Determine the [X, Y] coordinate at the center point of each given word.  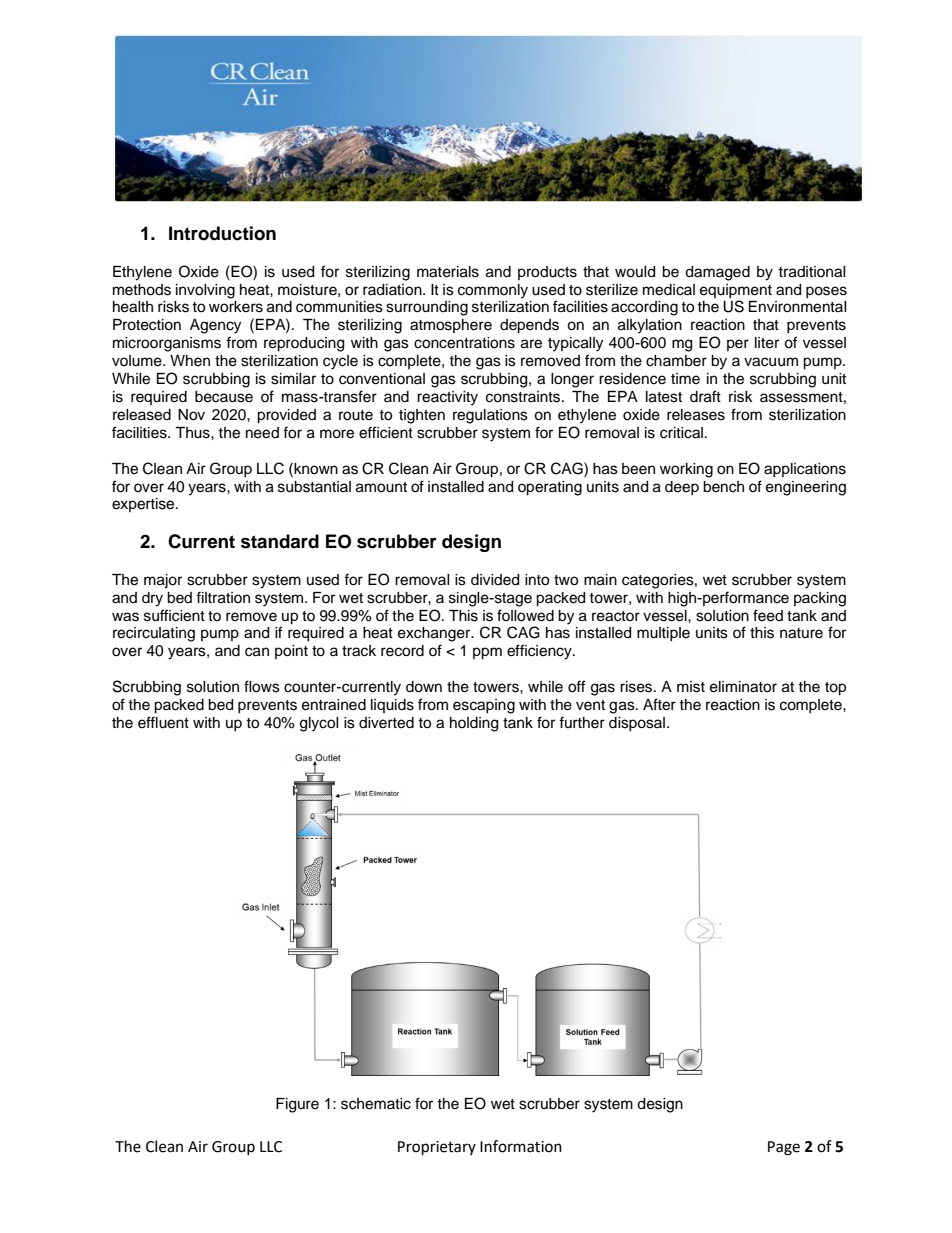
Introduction [222, 233]
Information [521, 1146]
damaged [717, 273]
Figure [297, 1105]
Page [784, 1148]
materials [448, 272]
